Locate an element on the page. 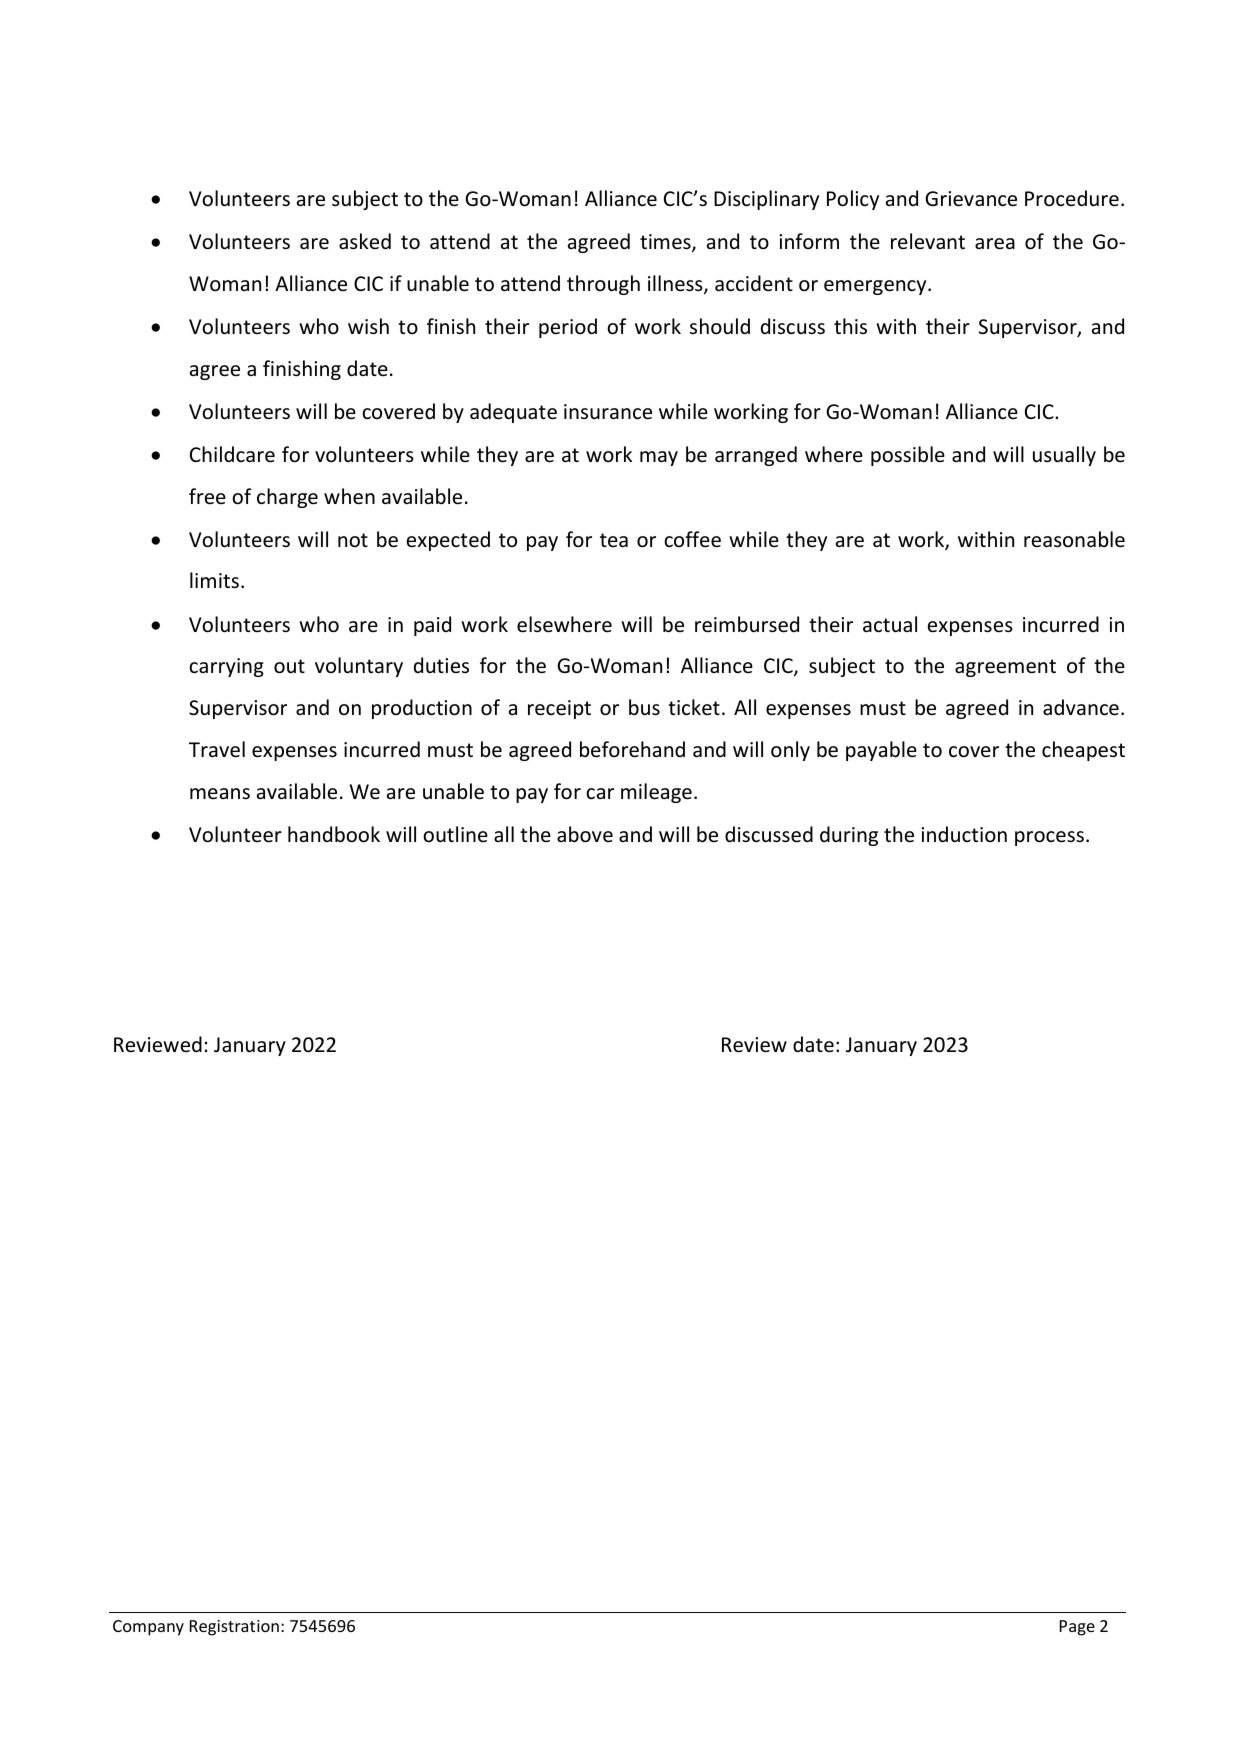  outline is located at coordinates (455, 834).
